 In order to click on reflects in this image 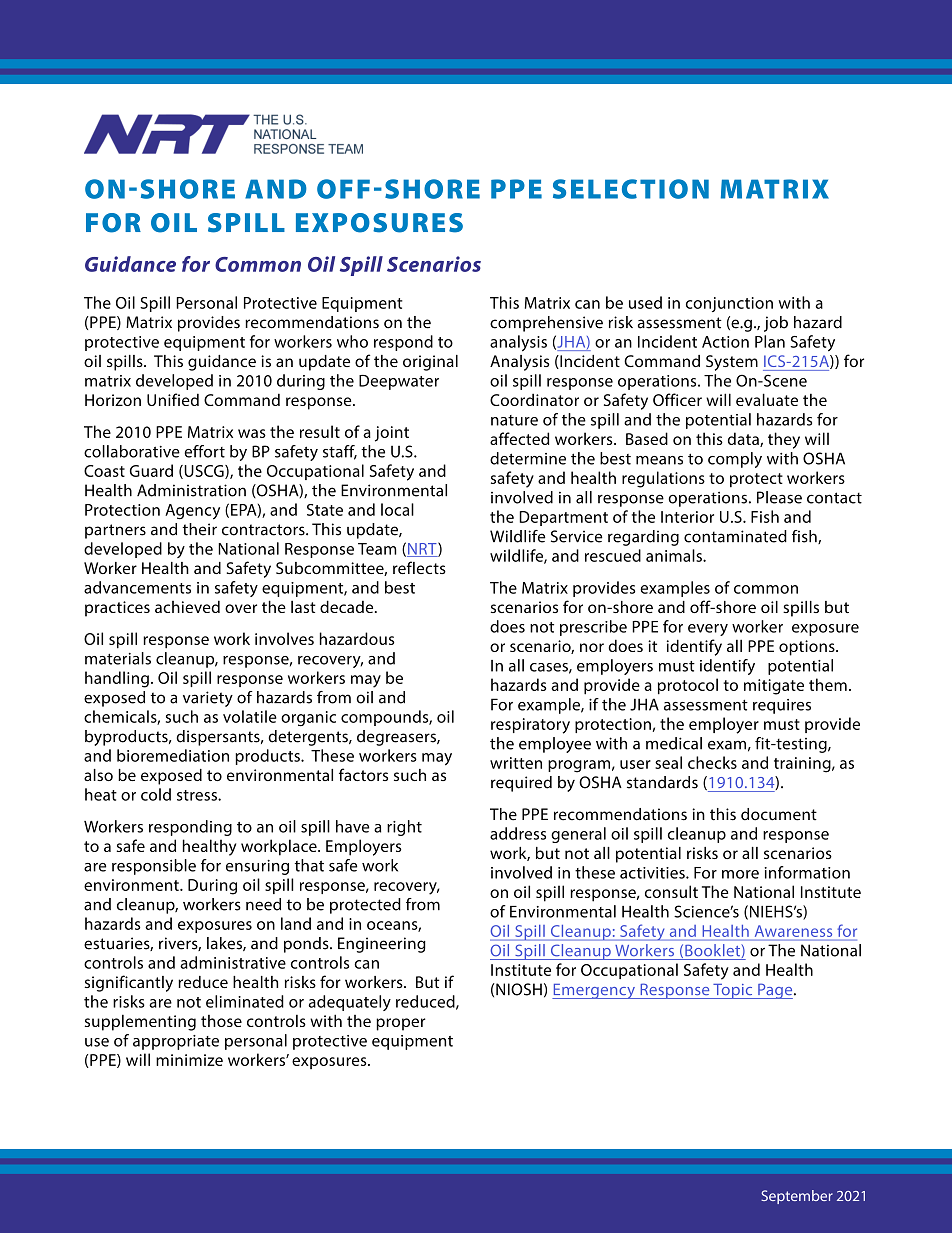, I will do `click(419, 567)`.
